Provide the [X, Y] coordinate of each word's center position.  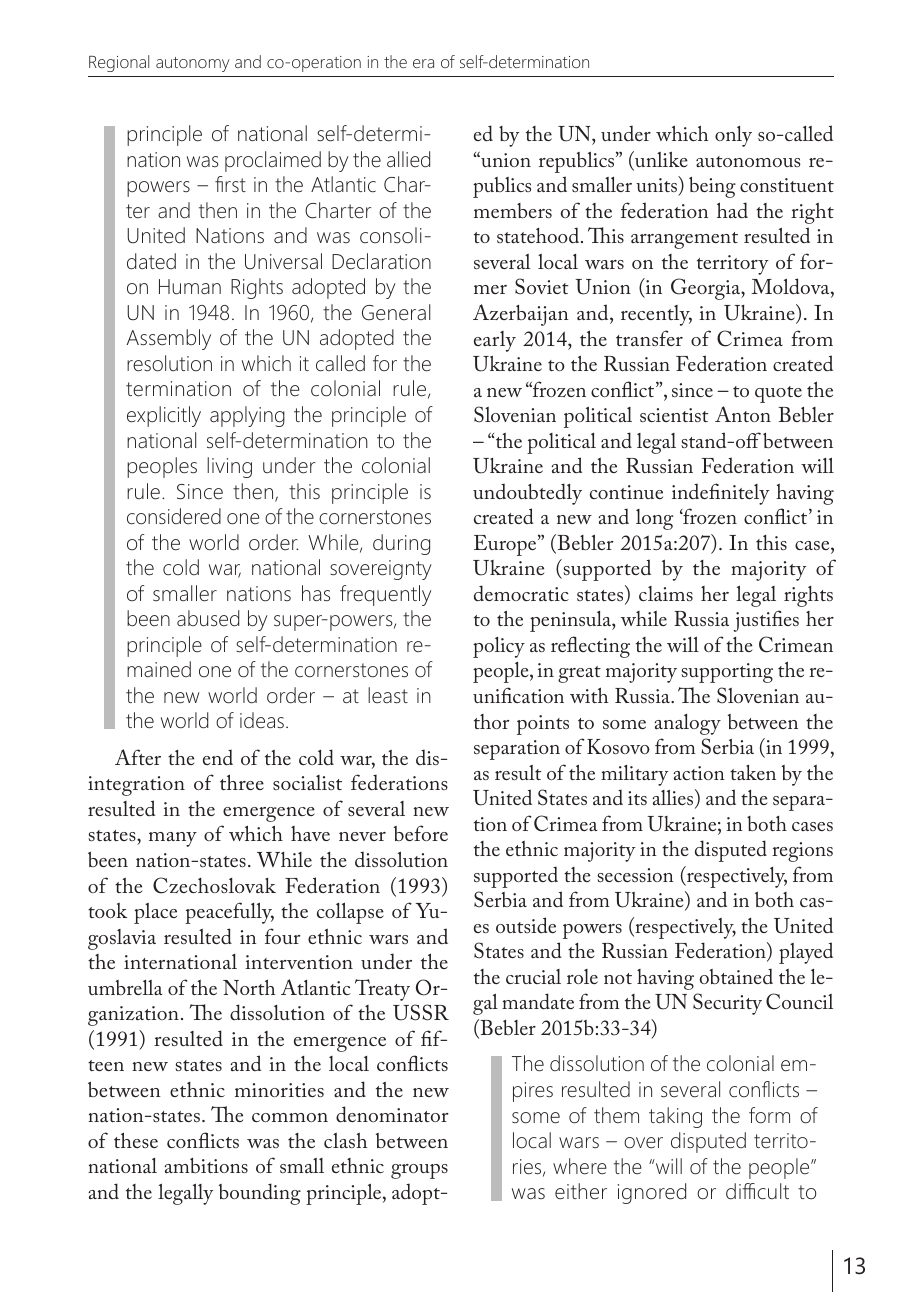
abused [208, 618]
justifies [766, 621]
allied [408, 159]
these [136, 1140]
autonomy [193, 64]
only [733, 136]
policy [499, 647]
